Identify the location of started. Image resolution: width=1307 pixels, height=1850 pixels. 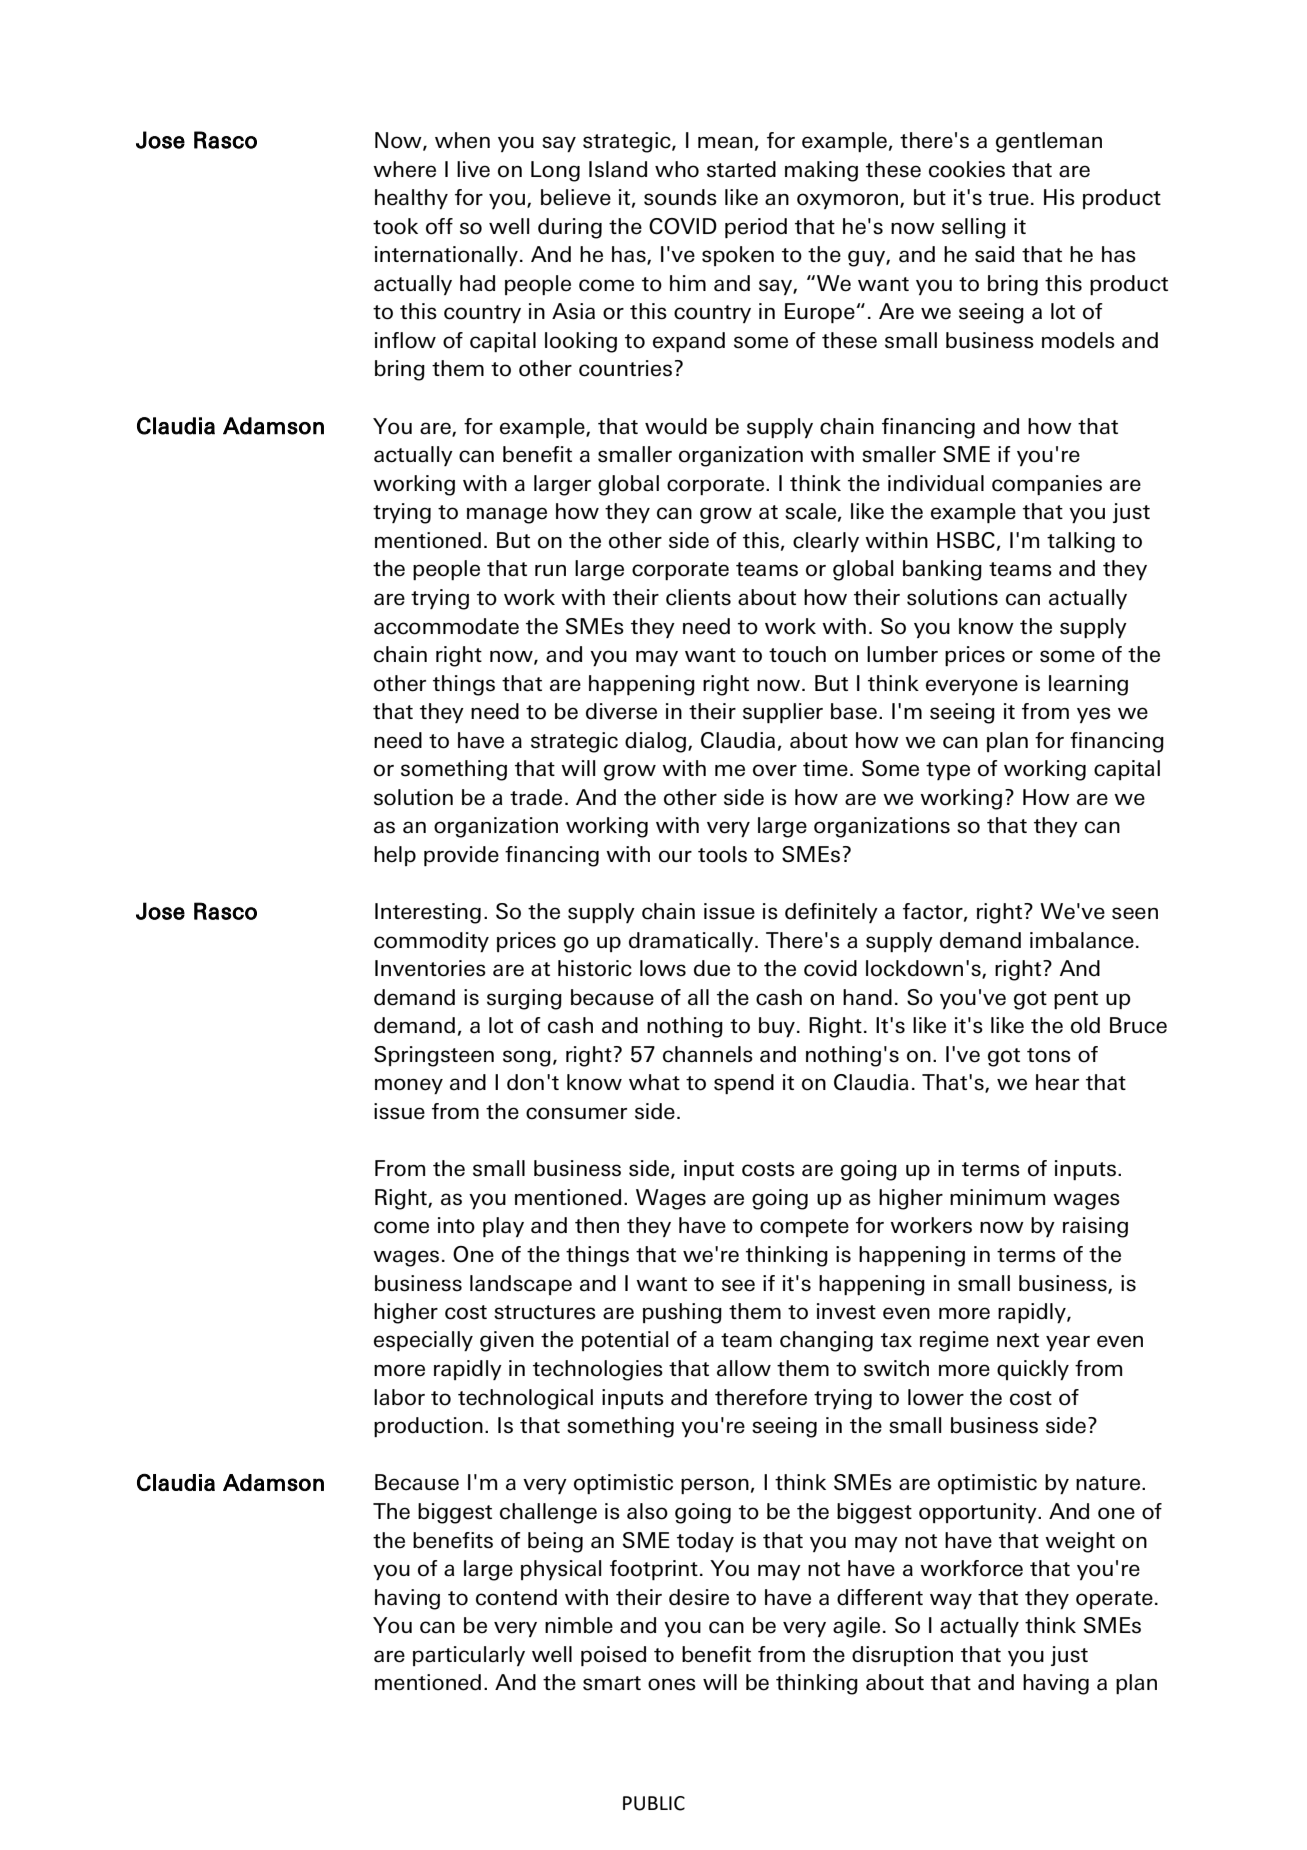
(741, 169).
